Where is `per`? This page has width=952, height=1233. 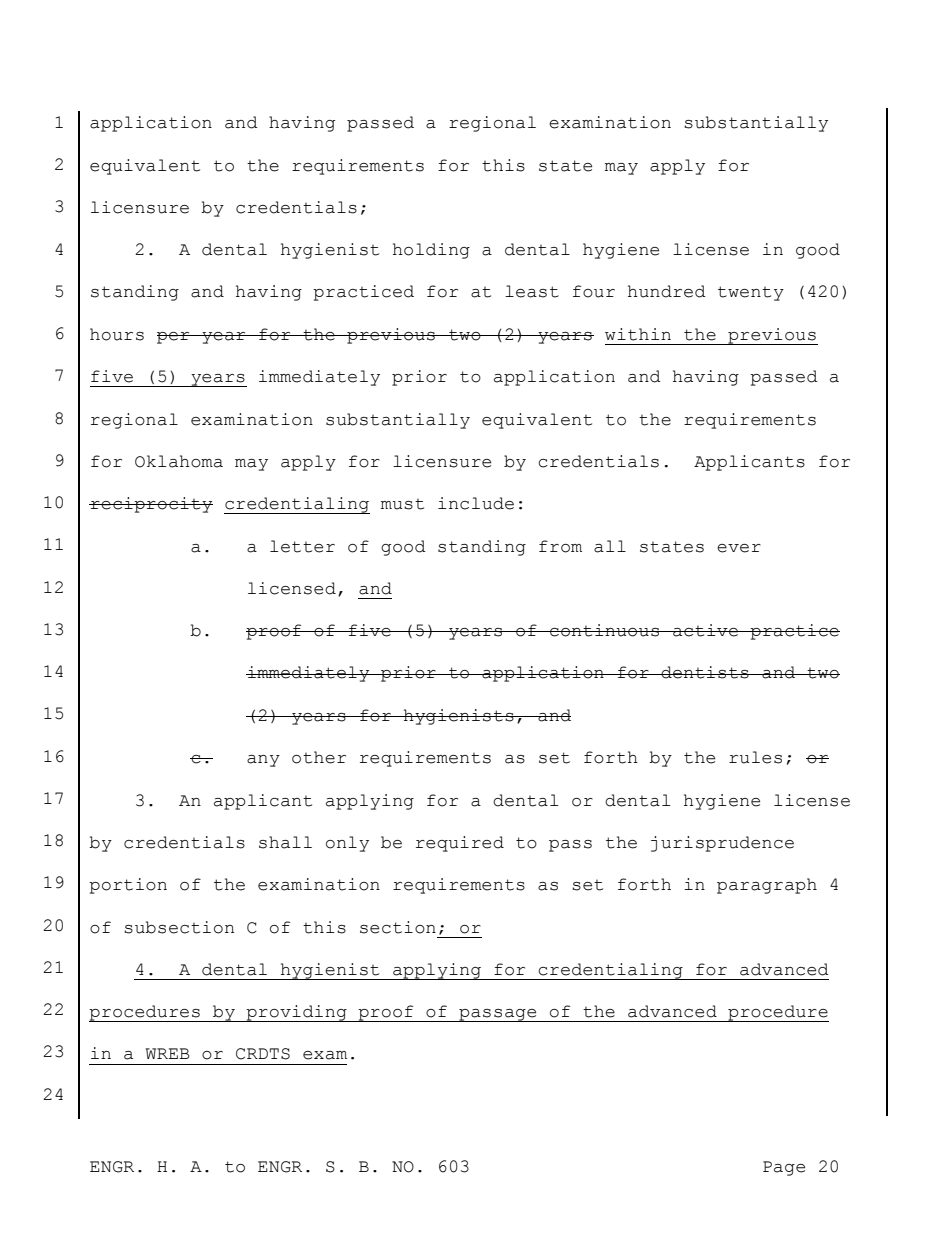
per is located at coordinates (174, 338).
